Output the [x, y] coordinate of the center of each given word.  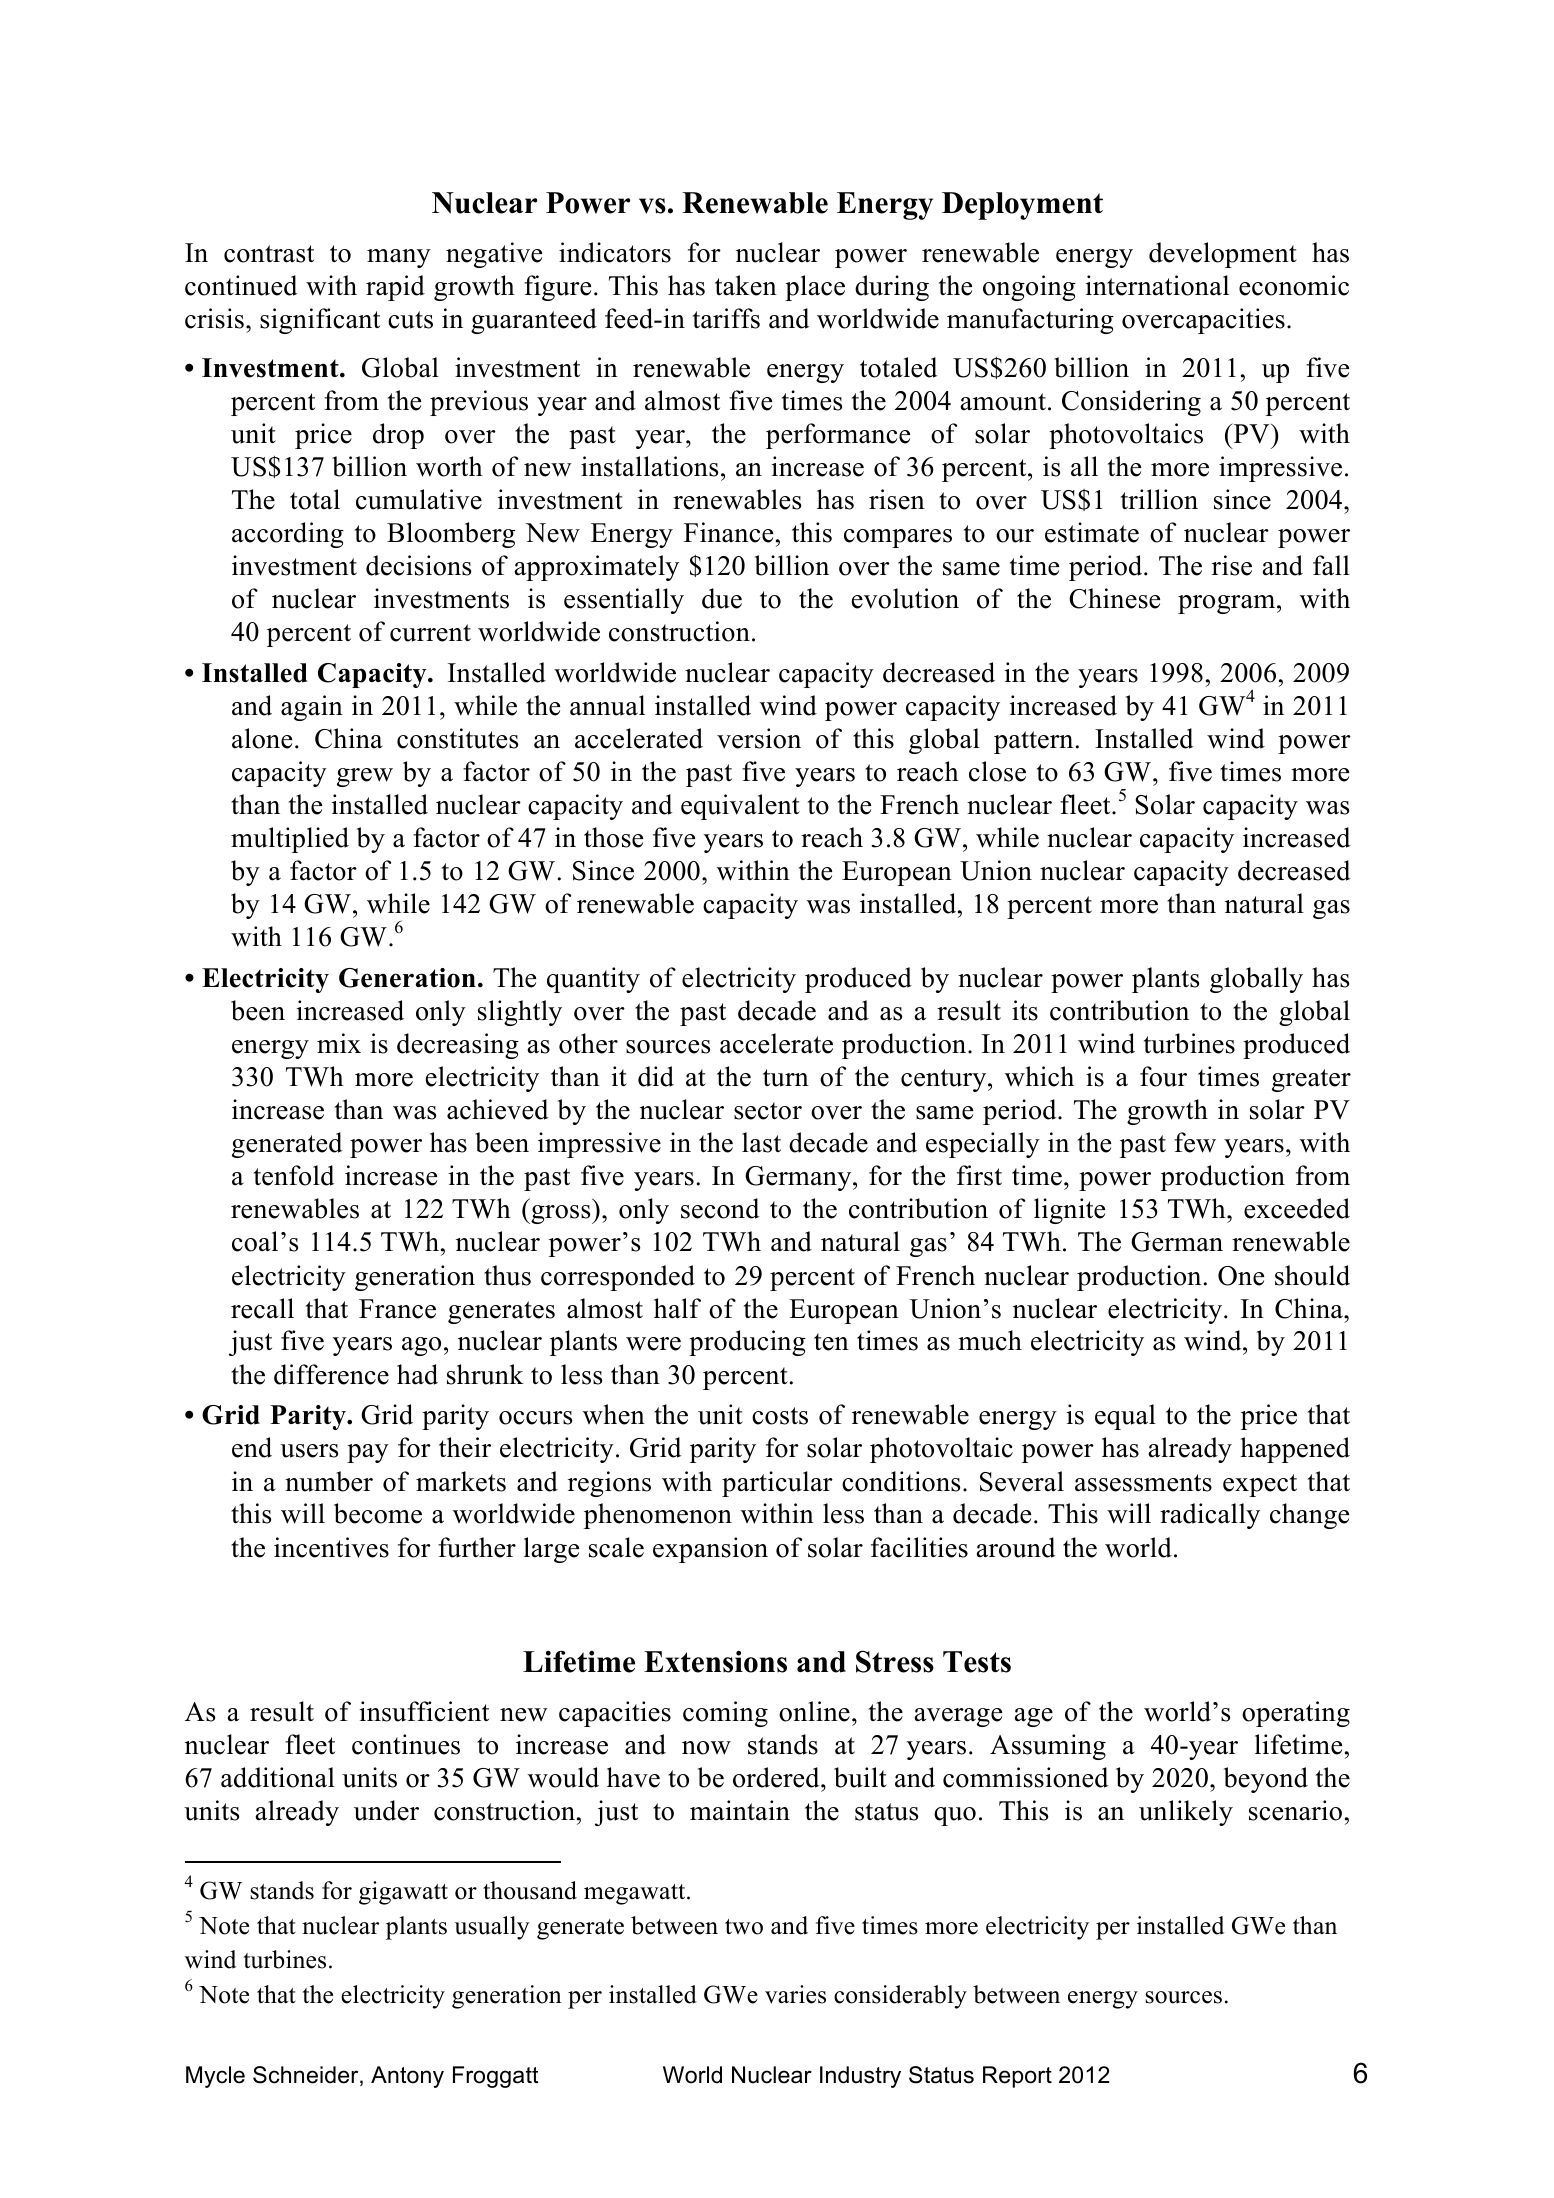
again [312, 708]
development [1223, 255]
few [1195, 1142]
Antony [407, 2077]
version [759, 738]
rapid [395, 288]
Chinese [1114, 598]
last [761, 1142]
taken [746, 285]
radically [1210, 1516]
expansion [710, 1550]
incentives [331, 1547]
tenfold [294, 1175]
